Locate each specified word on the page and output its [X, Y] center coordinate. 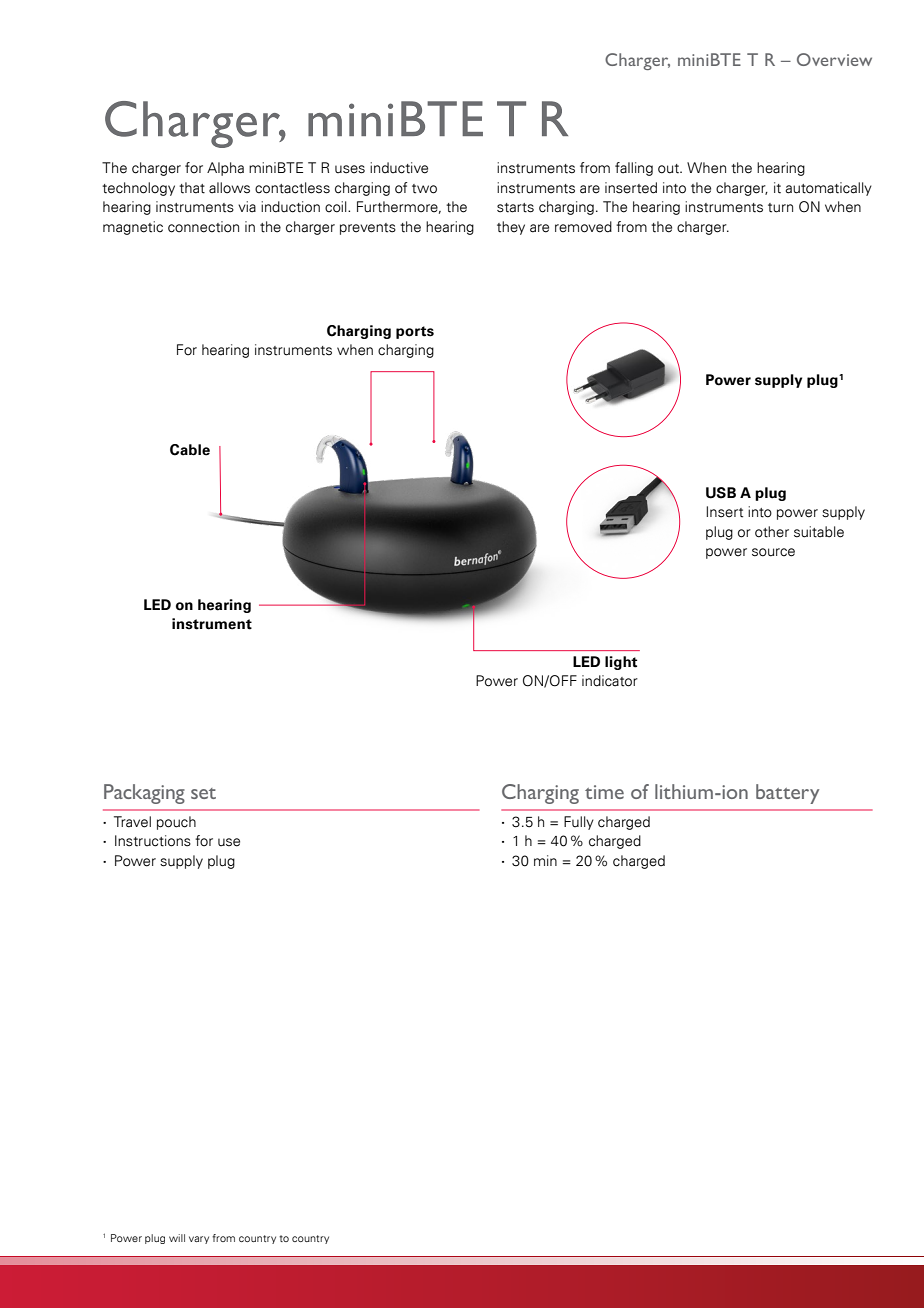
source [773, 552]
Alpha [225, 169]
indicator [610, 681]
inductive [399, 168]
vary [199, 1240]
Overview [834, 59]
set [203, 793]
